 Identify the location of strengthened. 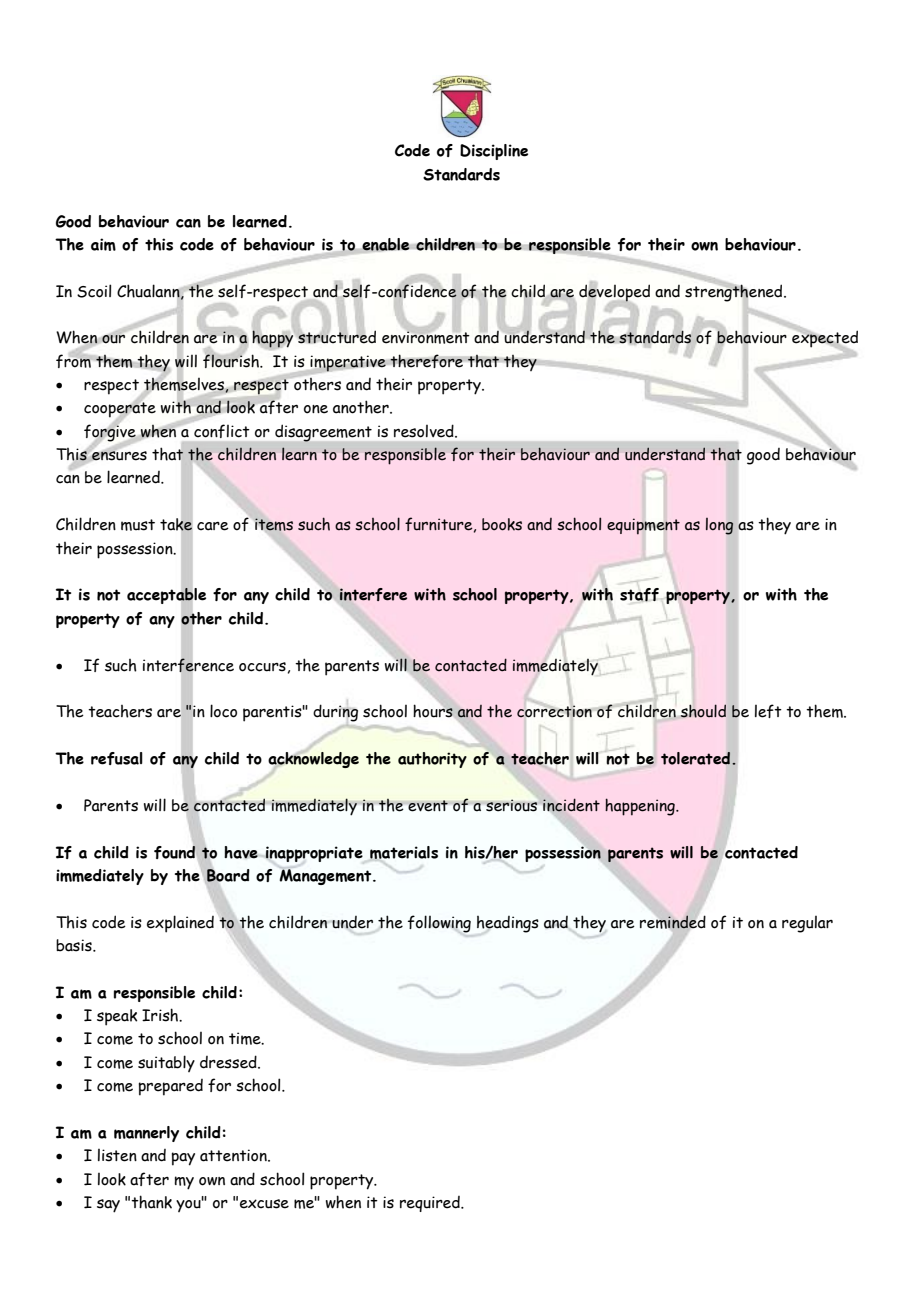
(735, 292).
